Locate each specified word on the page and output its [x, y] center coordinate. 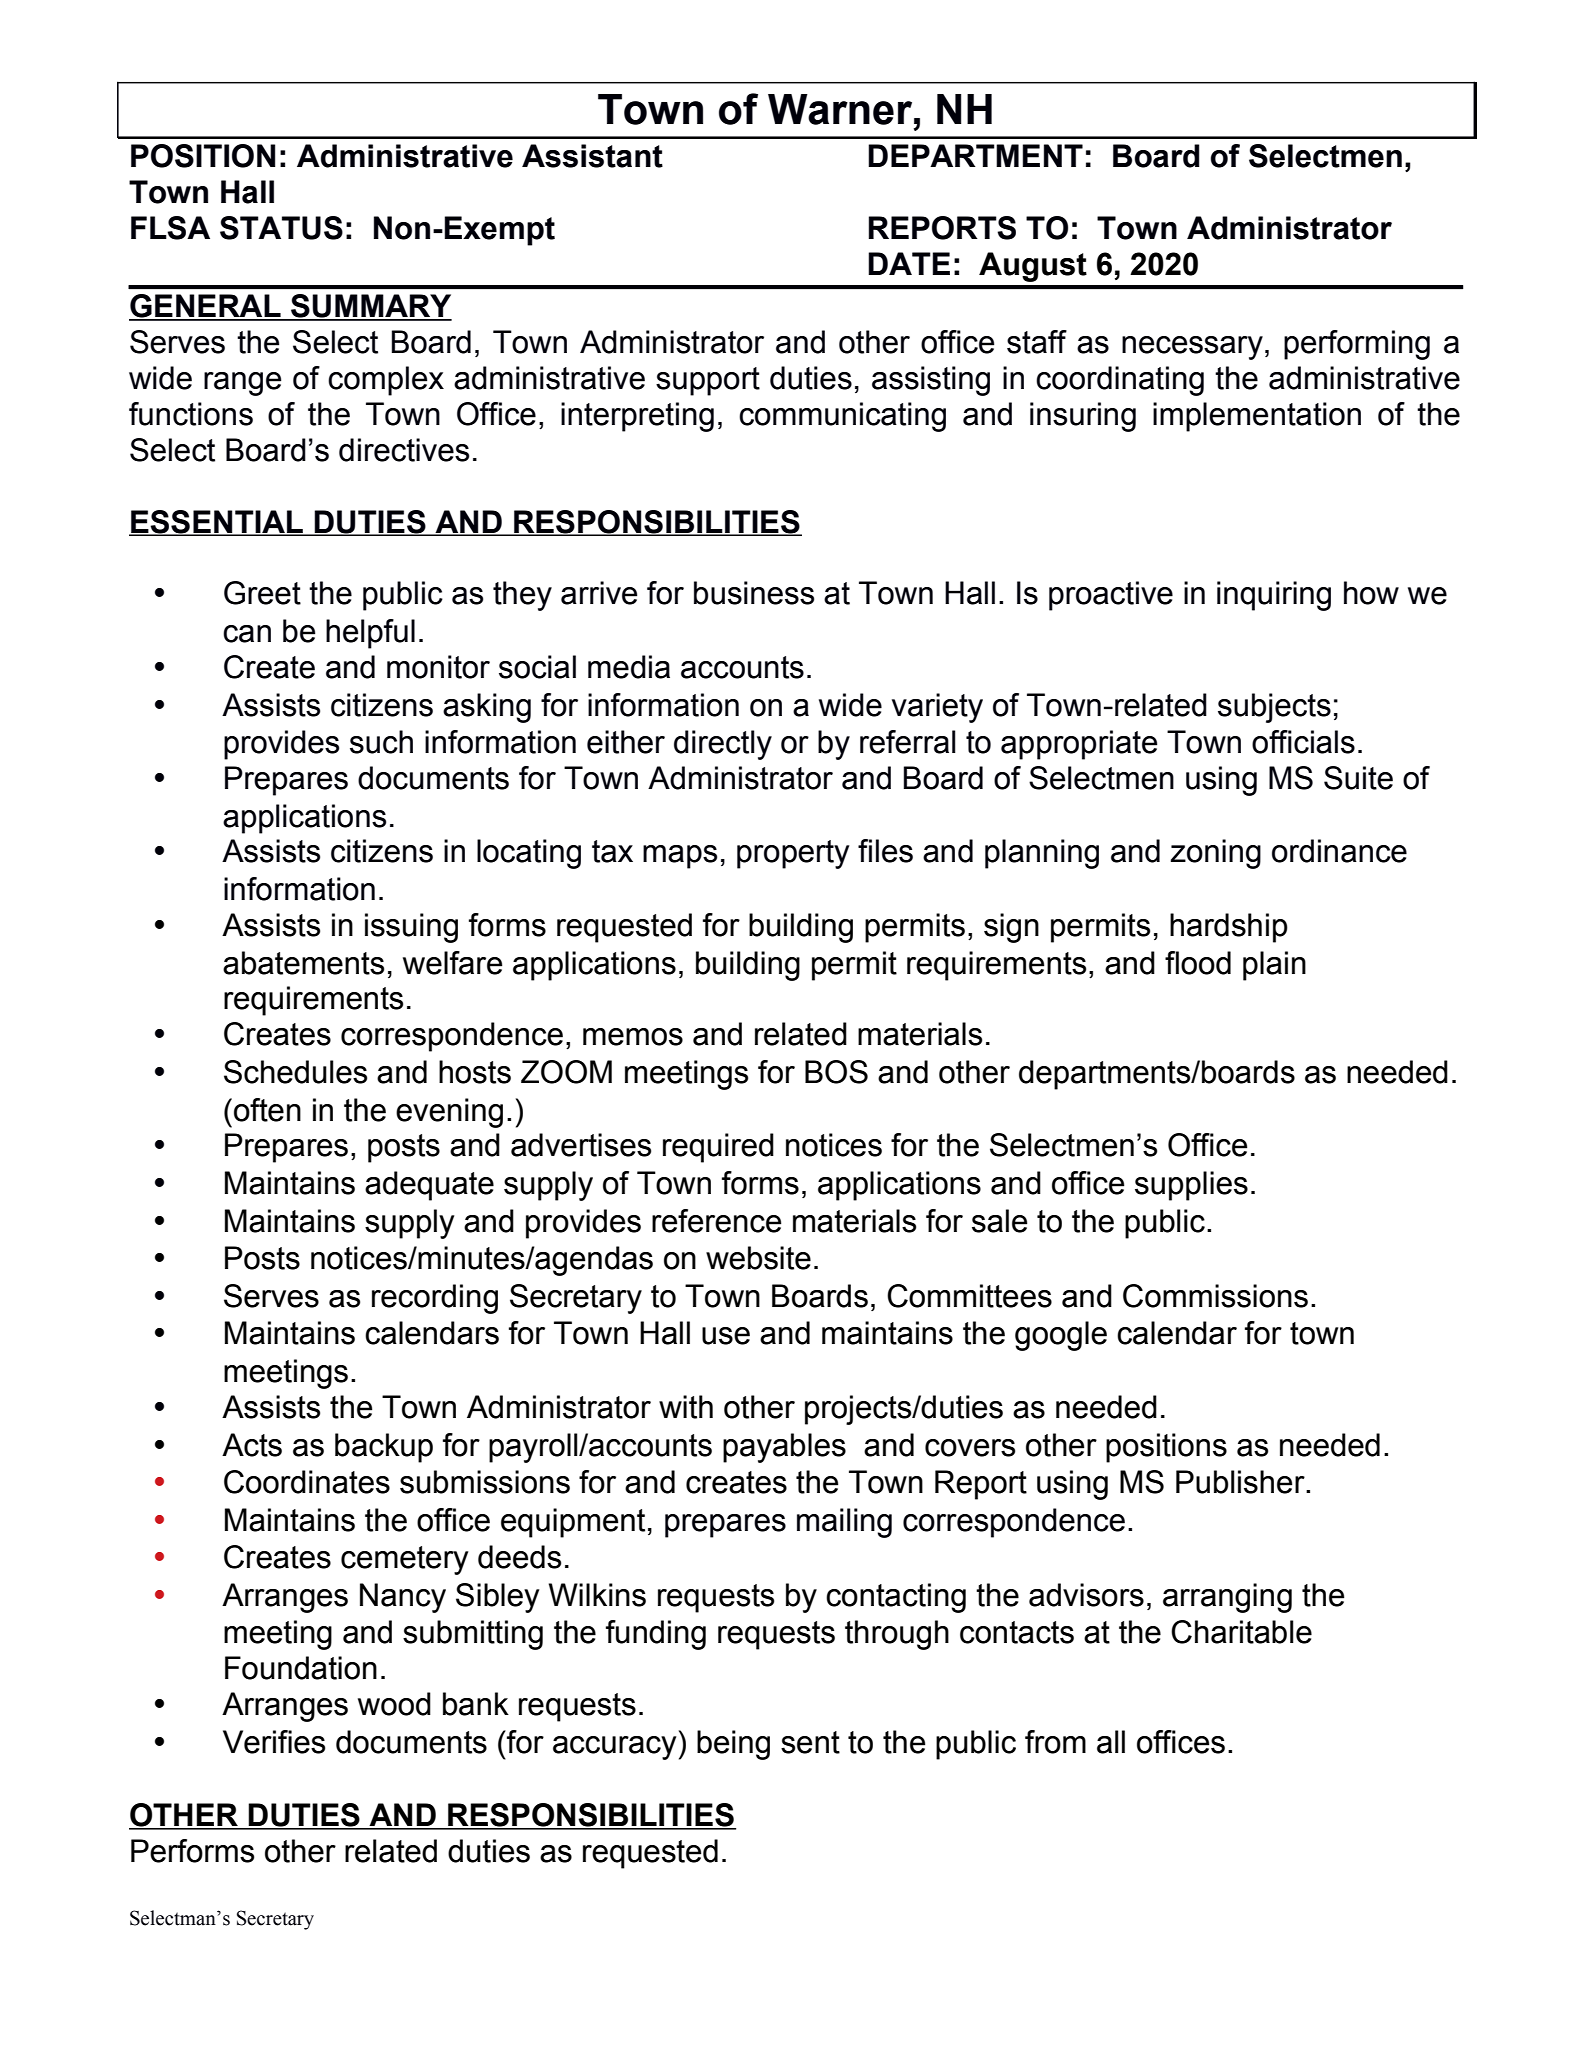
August [1033, 267]
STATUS [281, 228]
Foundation [301, 1668]
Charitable [1241, 1632]
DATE [909, 263]
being [733, 1745]
